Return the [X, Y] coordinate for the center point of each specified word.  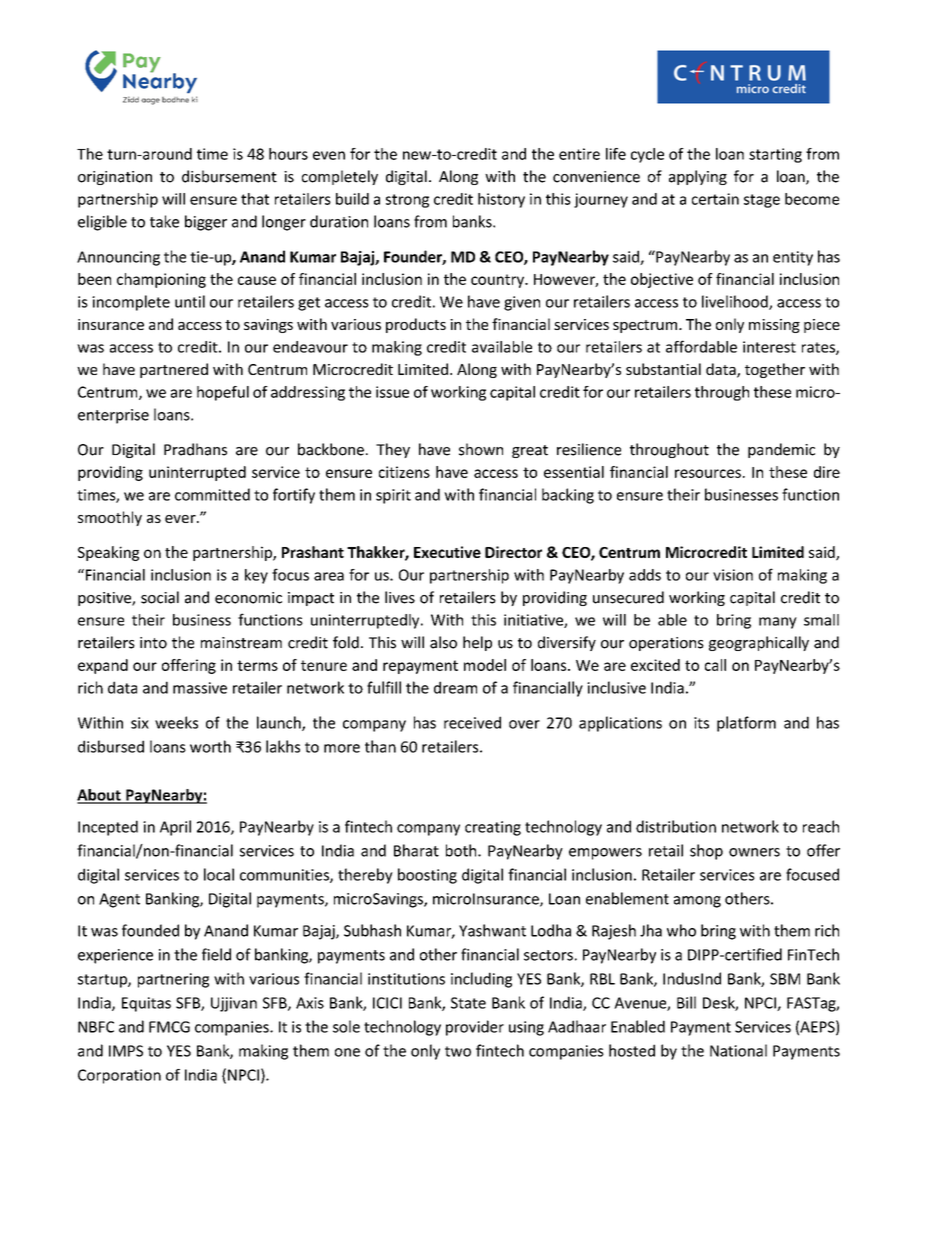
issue [392, 392]
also [443, 642]
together [775, 370]
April [175, 828]
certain [715, 199]
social [160, 597]
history [501, 200]
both [462, 850]
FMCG [169, 1027]
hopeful [223, 393]
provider [475, 1028]
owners [754, 852]
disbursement [229, 176]
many [778, 623]
